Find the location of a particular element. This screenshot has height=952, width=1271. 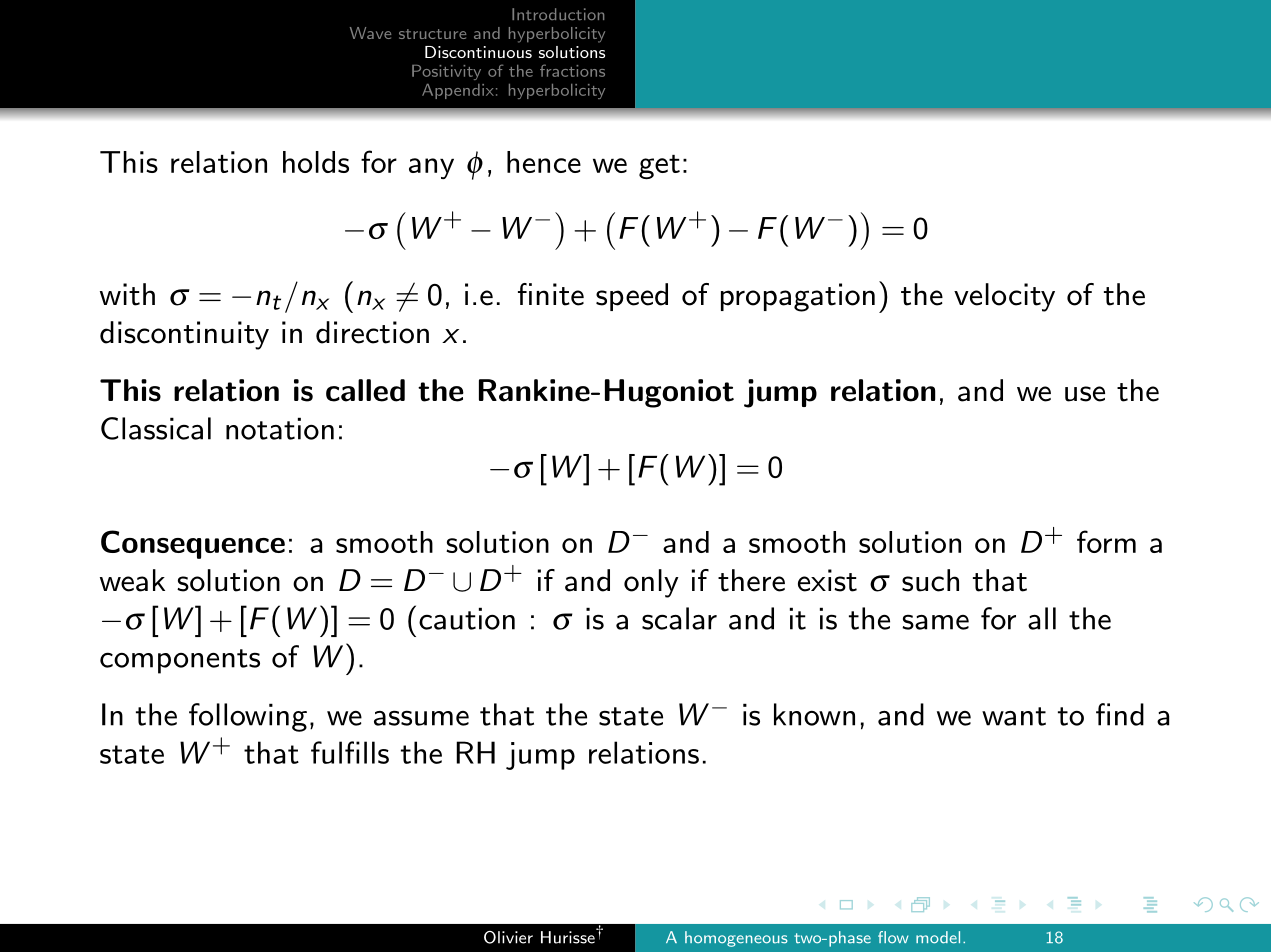

velocity is located at coordinates (1004, 297).
